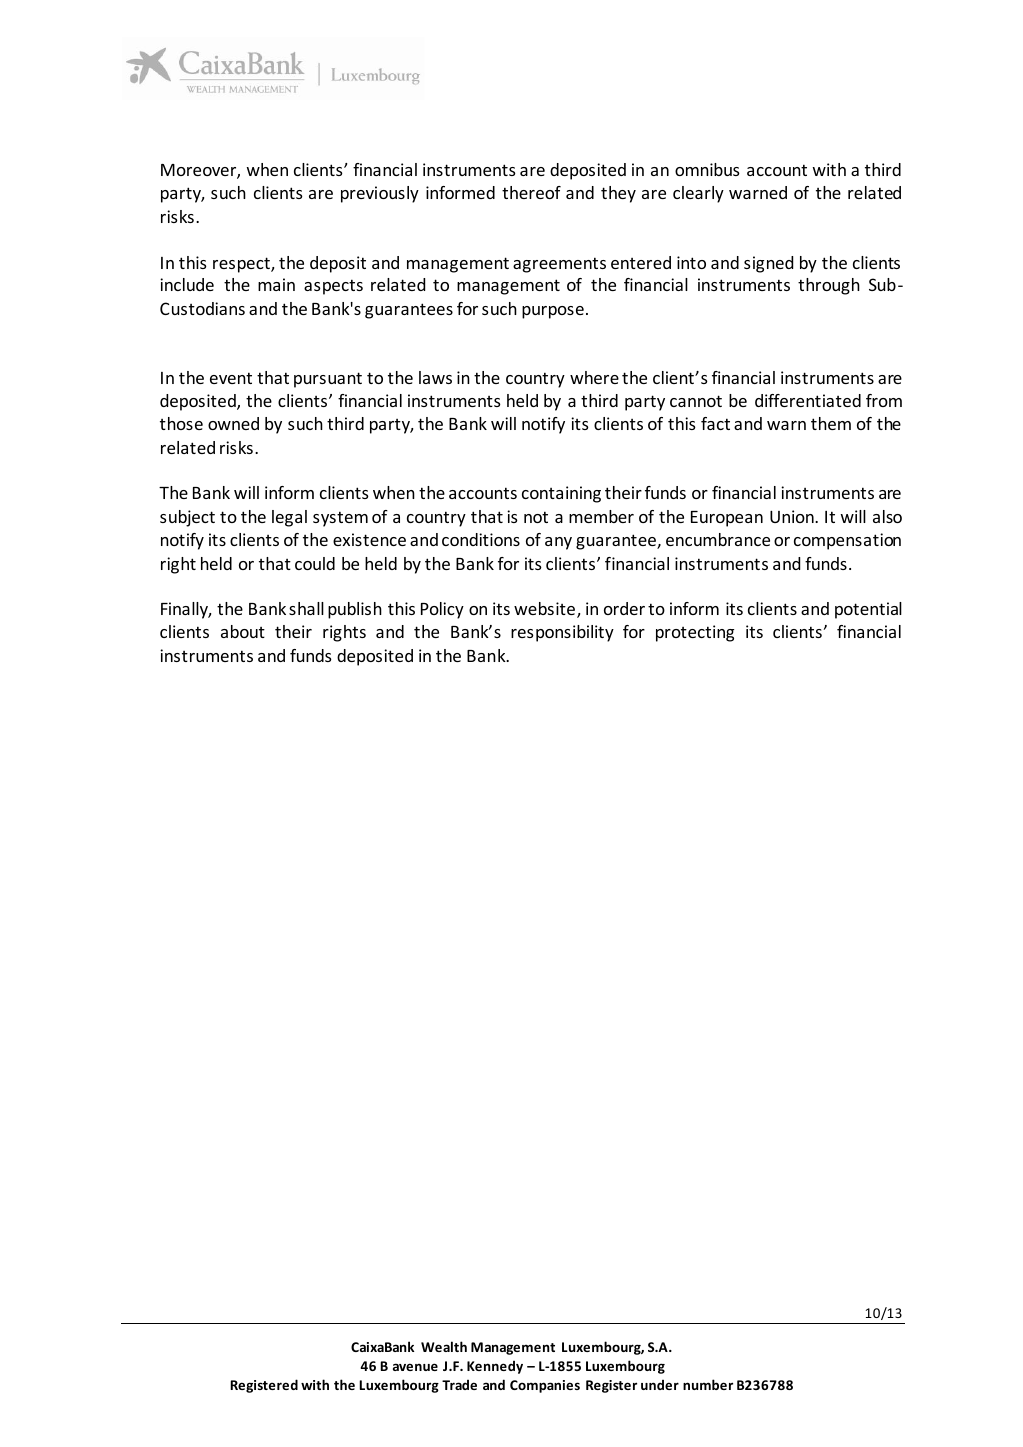  What do you see at coordinates (768, 264) in the page?
I see `signed` at bounding box center [768, 264].
